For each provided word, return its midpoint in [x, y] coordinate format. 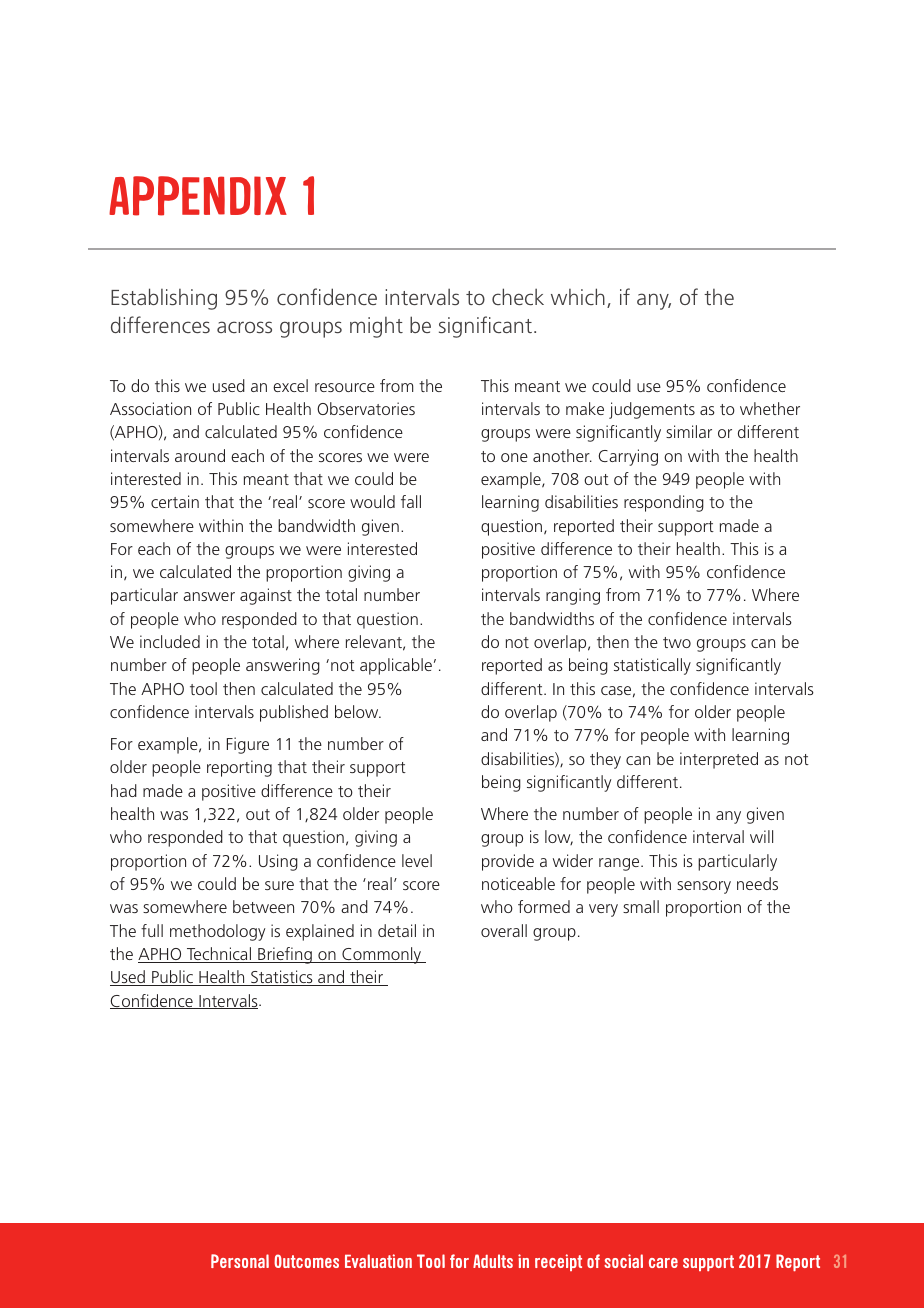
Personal [240, 1261]
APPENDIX [198, 196]
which [578, 296]
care [663, 1263]
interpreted [719, 760]
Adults [493, 1261]
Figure [248, 745]
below [358, 711]
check [518, 296]
